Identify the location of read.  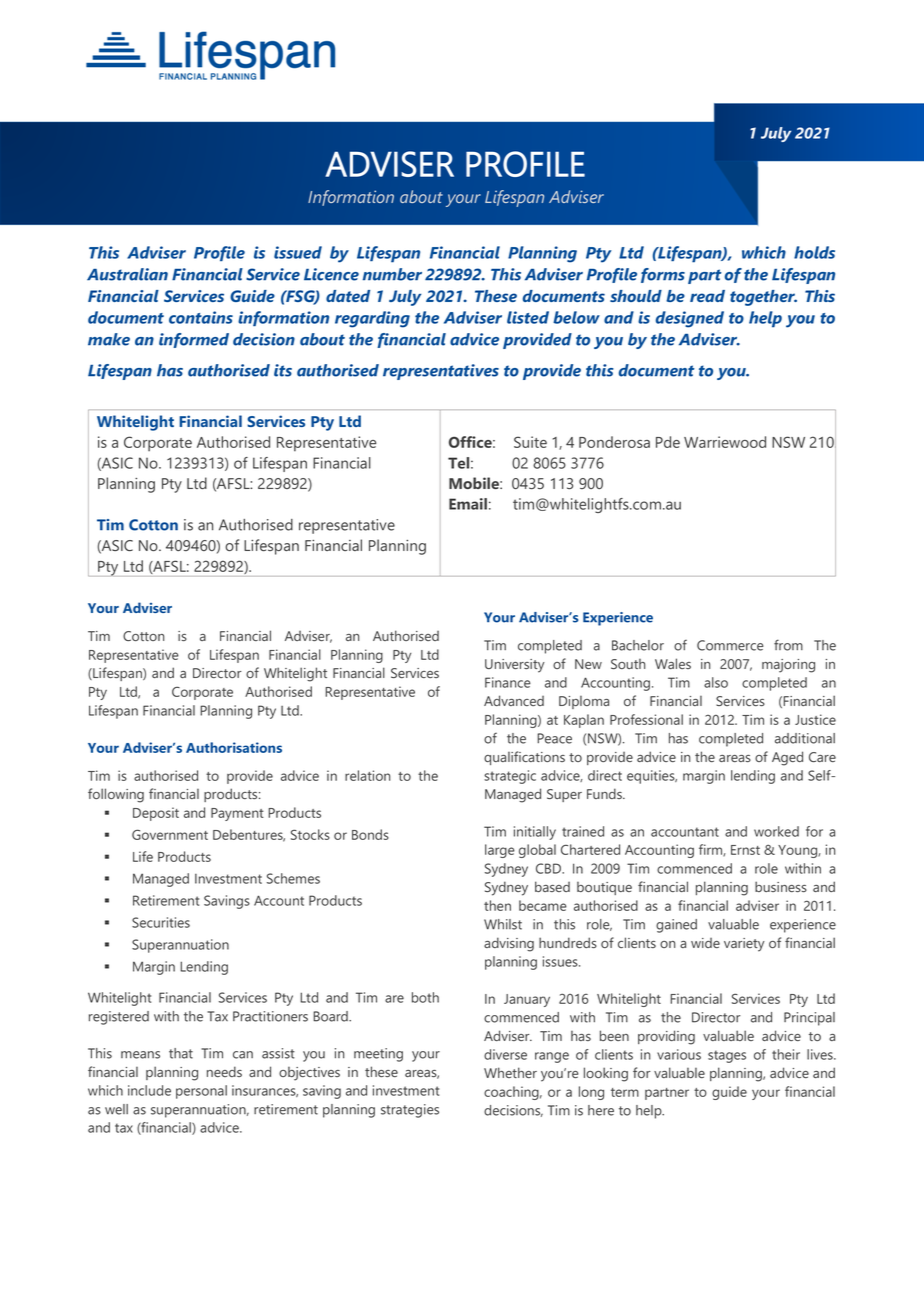
(707, 296).
